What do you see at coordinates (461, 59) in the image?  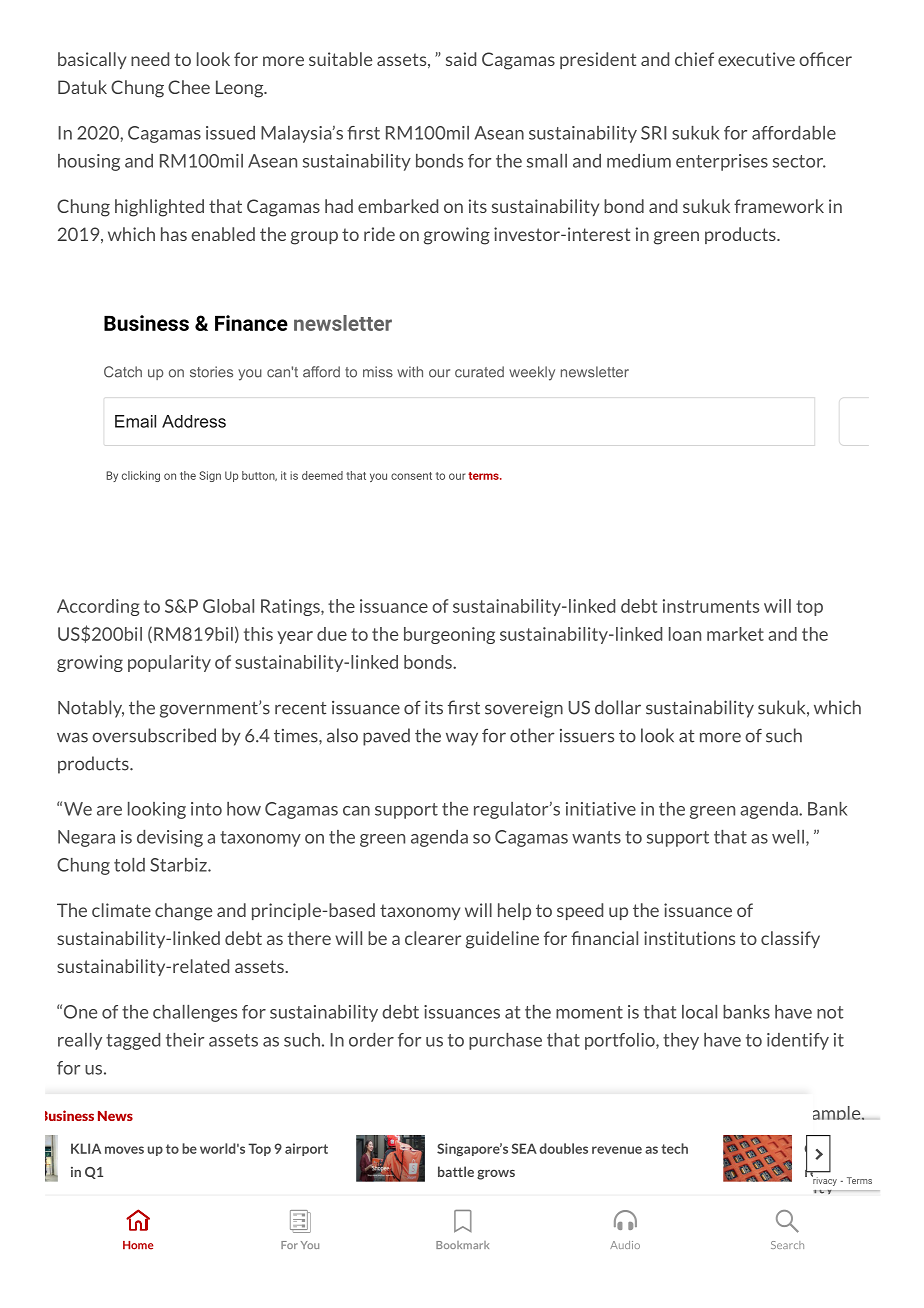 I see `said` at bounding box center [461, 59].
